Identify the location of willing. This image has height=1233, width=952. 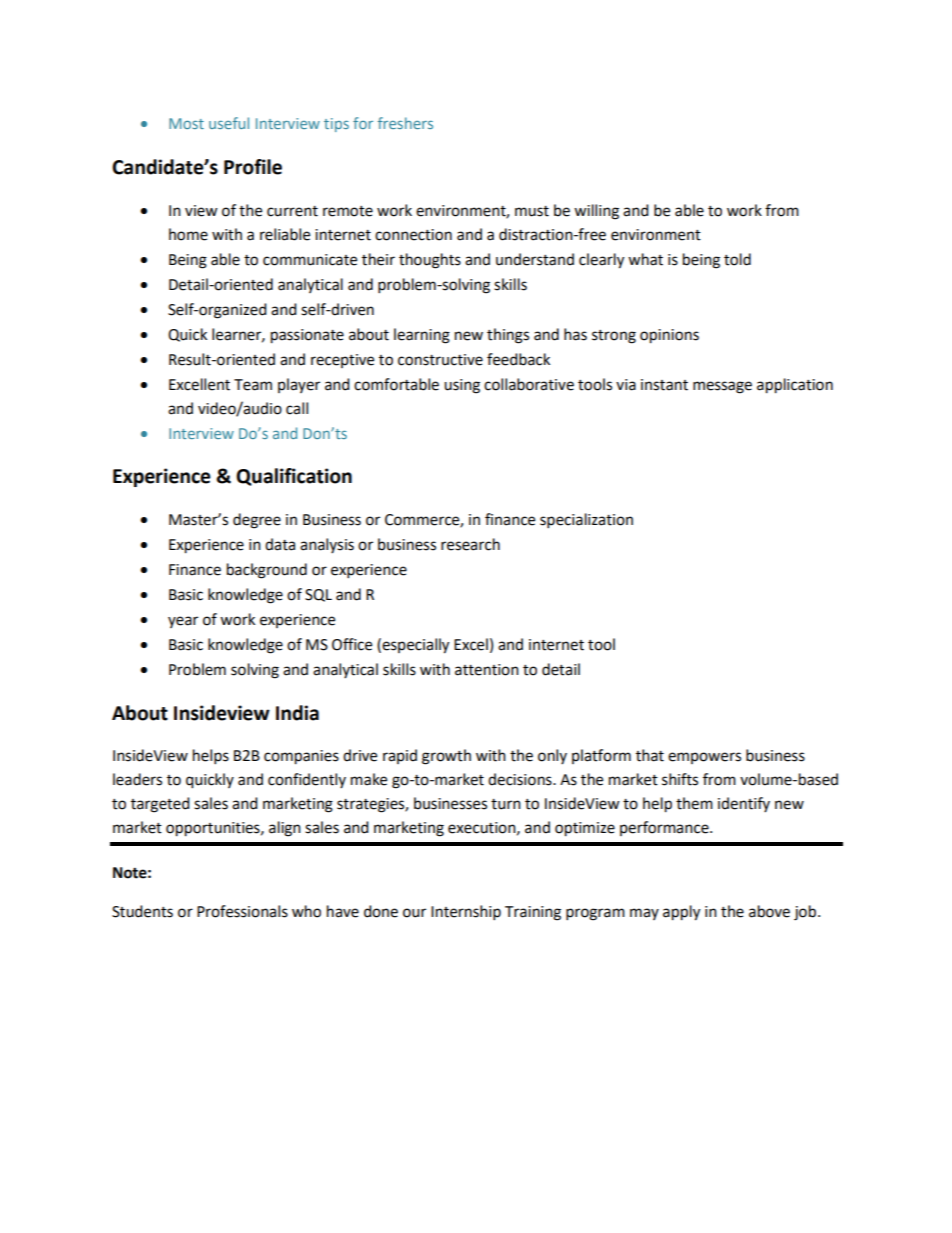
(596, 212).
